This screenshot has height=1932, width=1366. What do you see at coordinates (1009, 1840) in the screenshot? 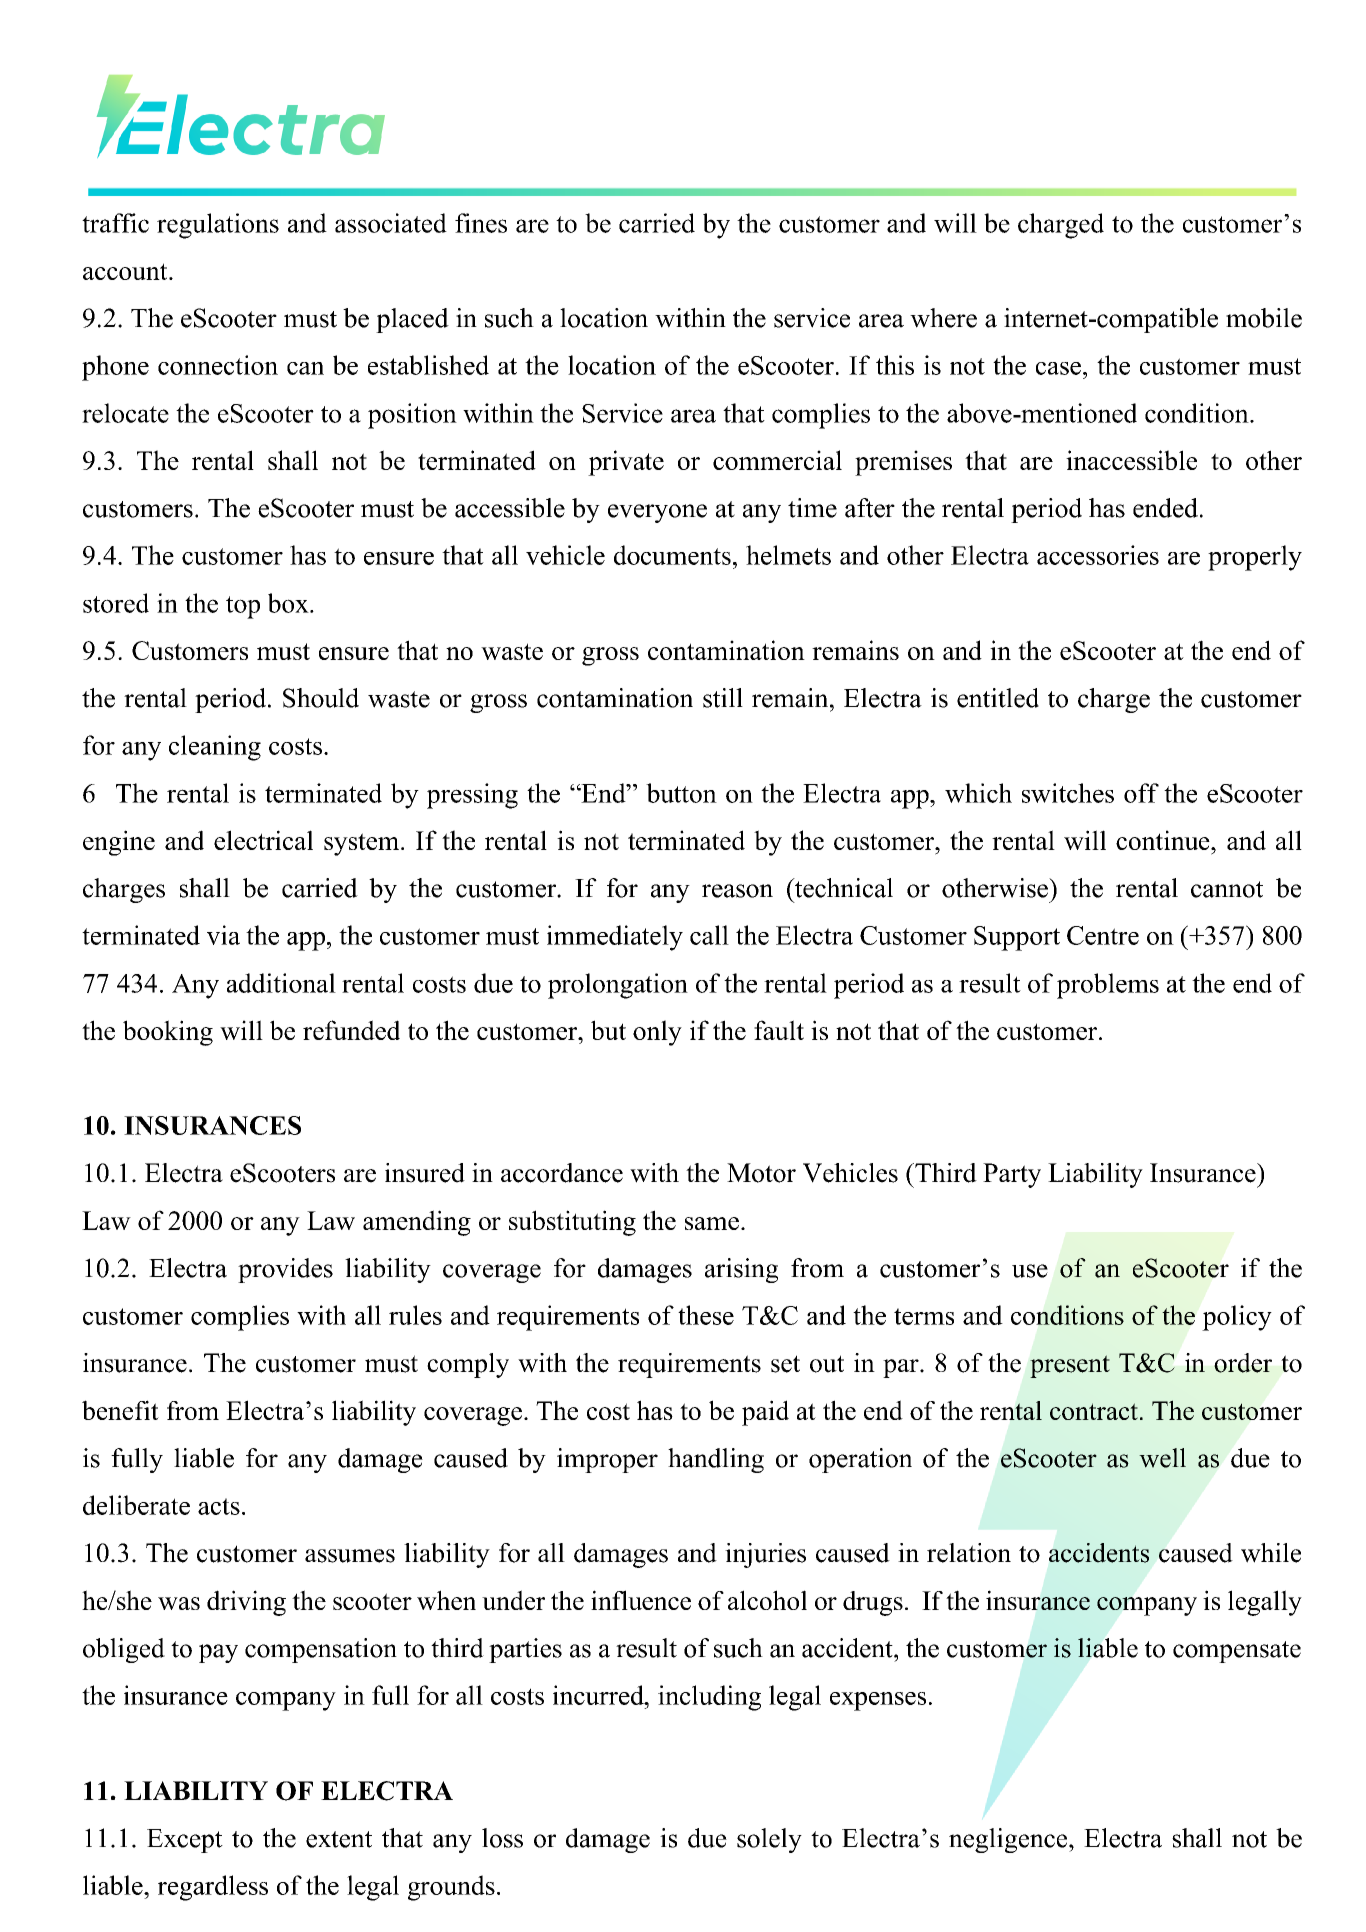
I see `negligence` at bounding box center [1009, 1840].
